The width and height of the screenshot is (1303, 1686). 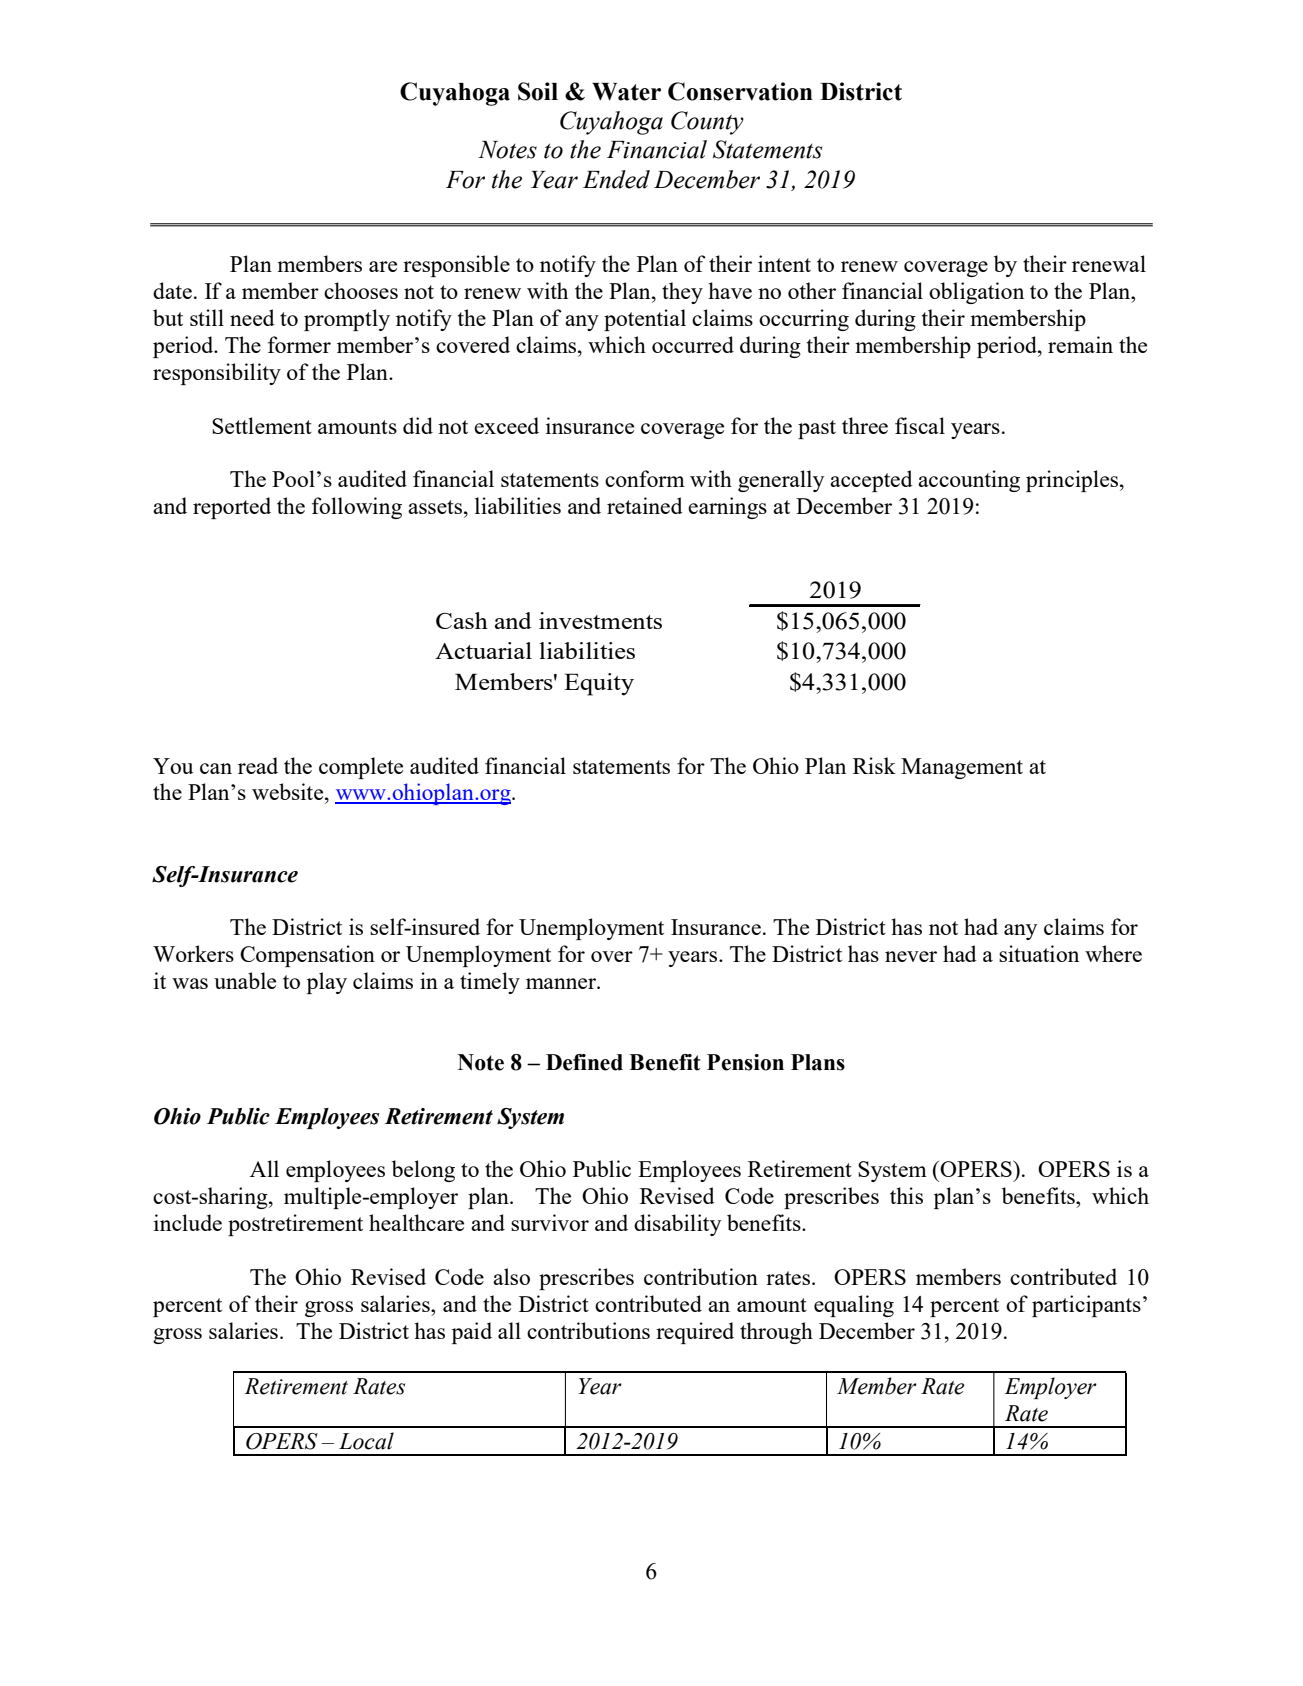 What do you see at coordinates (976, 293) in the screenshot?
I see `obligation` at bounding box center [976, 293].
